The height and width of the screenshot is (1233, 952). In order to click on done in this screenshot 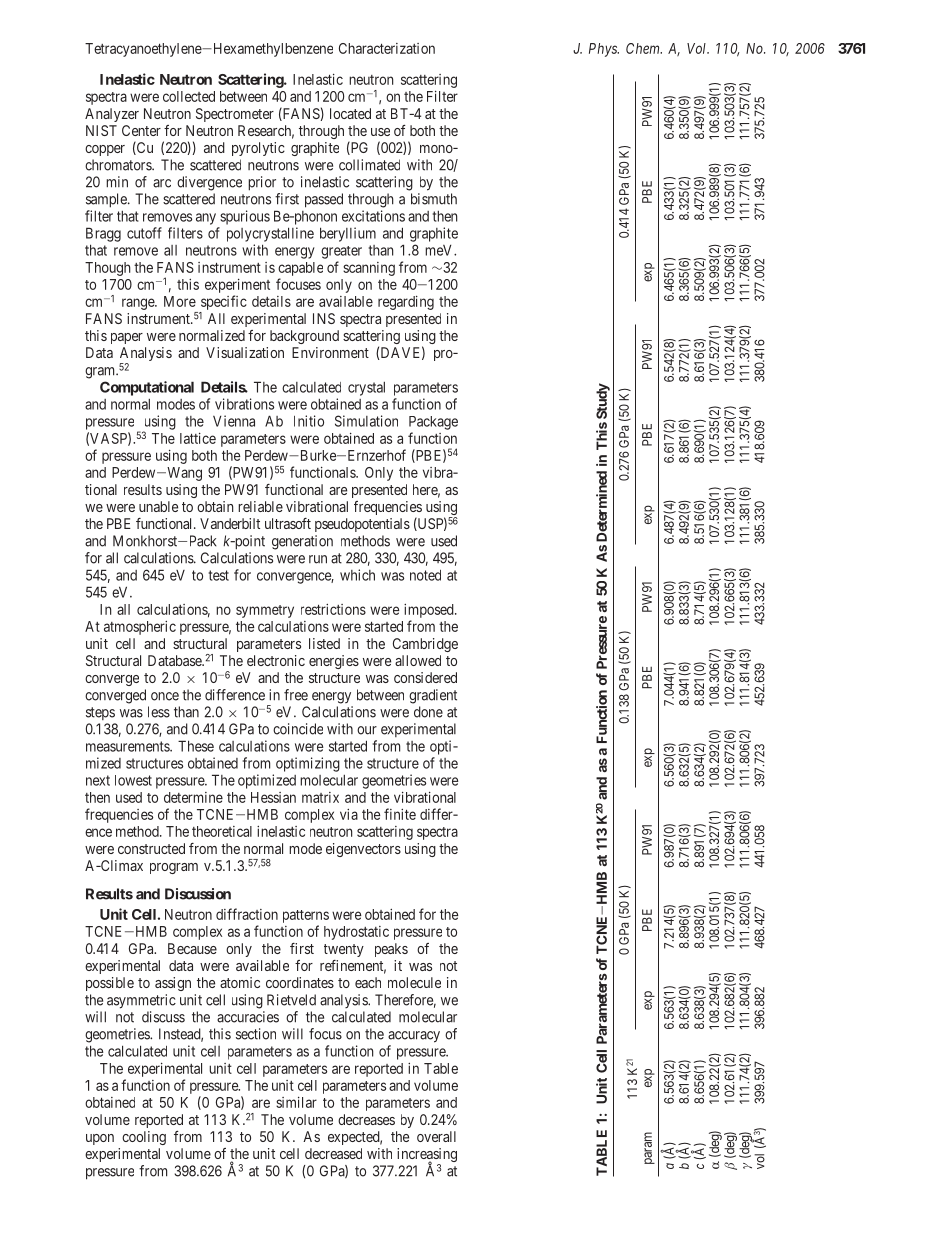, I will do `click(428, 712)`.
